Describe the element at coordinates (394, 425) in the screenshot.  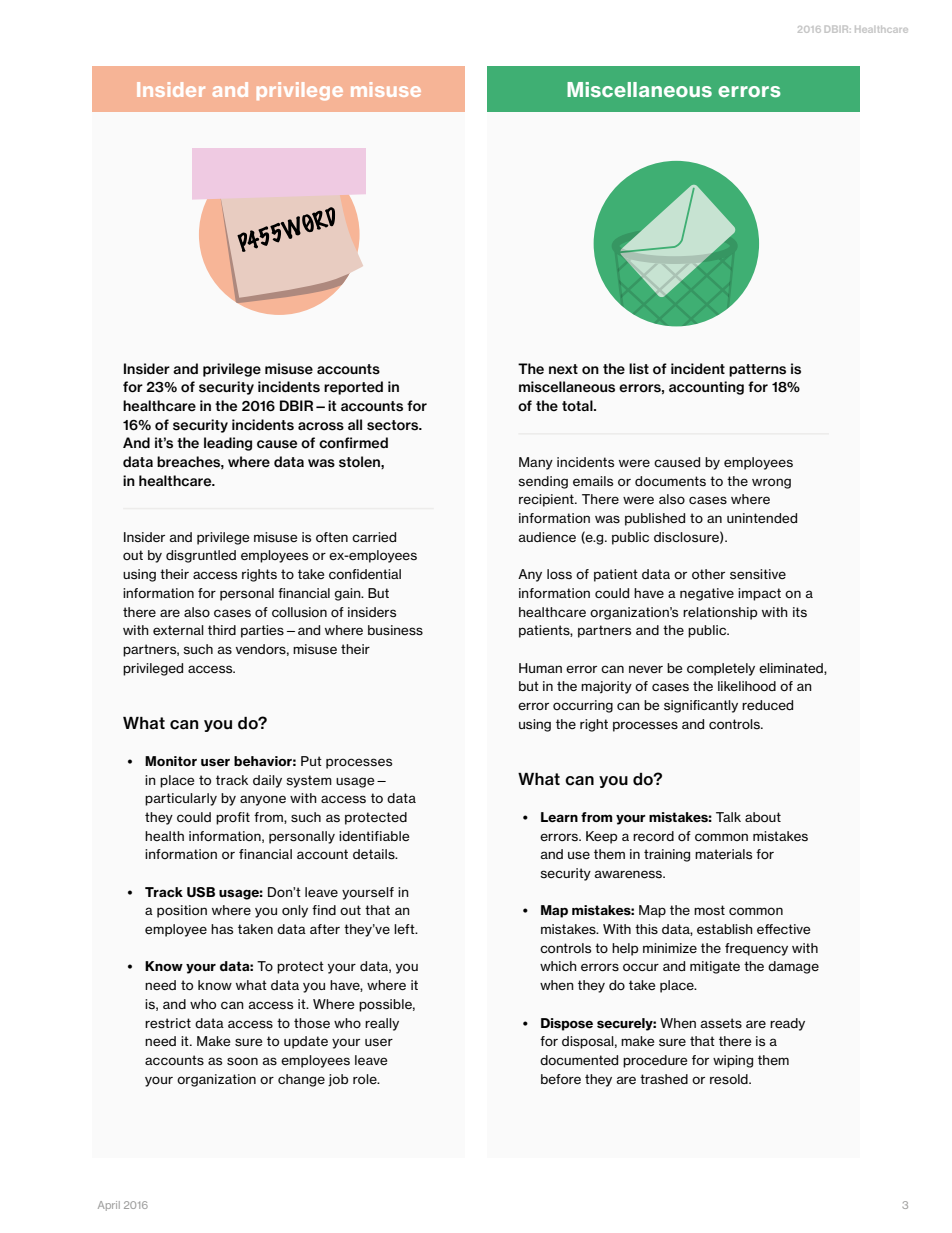
I see `sectors` at that location.
